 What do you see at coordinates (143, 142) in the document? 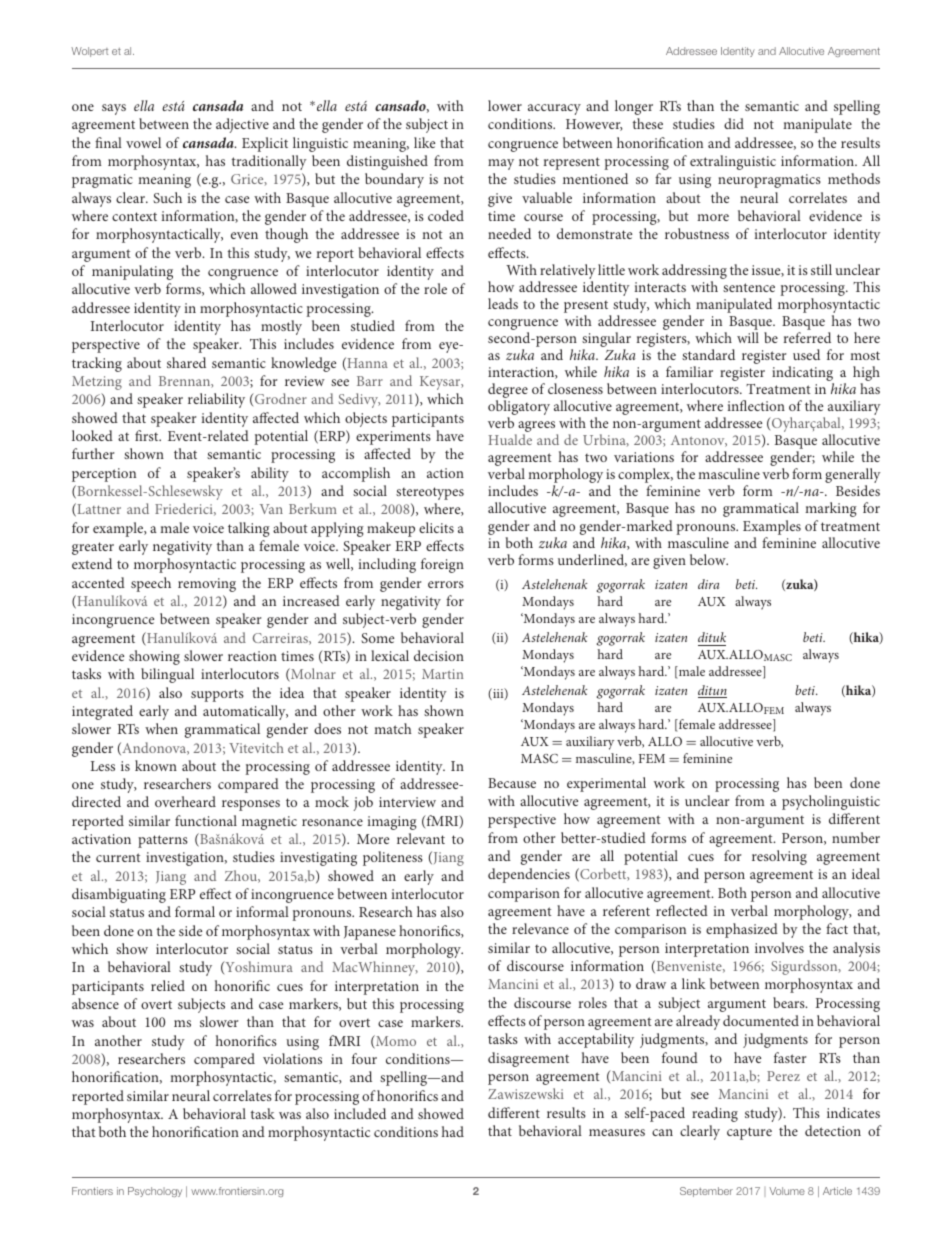
I see `vowel` at bounding box center [143, 142].
